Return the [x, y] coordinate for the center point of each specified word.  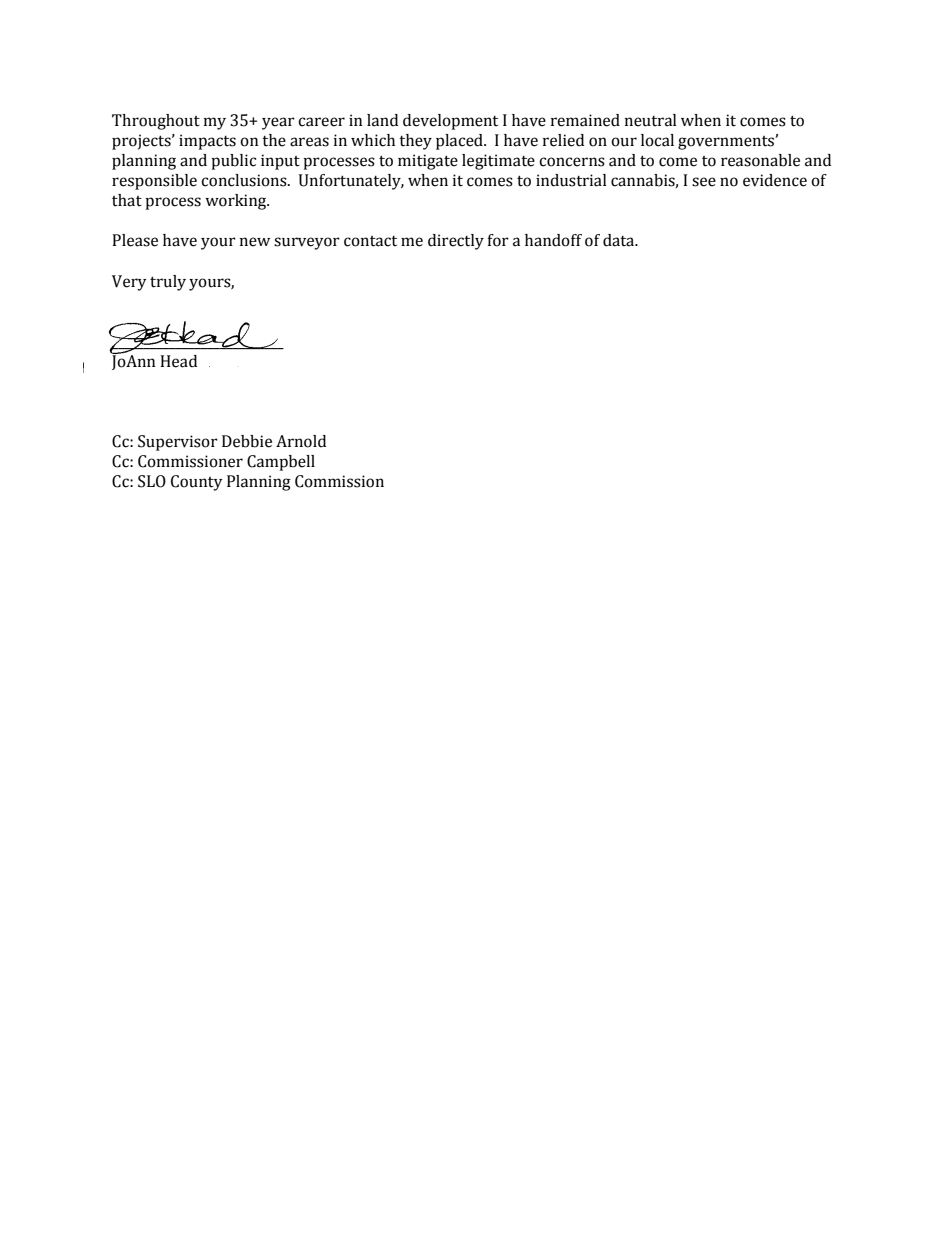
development [450, 122]
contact [370, 241]
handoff [553, 240]
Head [178, 361]
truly [168, 283]
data [620, 240]
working [237, 202]
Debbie [247, 441]
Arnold [301, 441]
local [657, 140]
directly [456, 242]
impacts [207, 142]
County [196, 483]
